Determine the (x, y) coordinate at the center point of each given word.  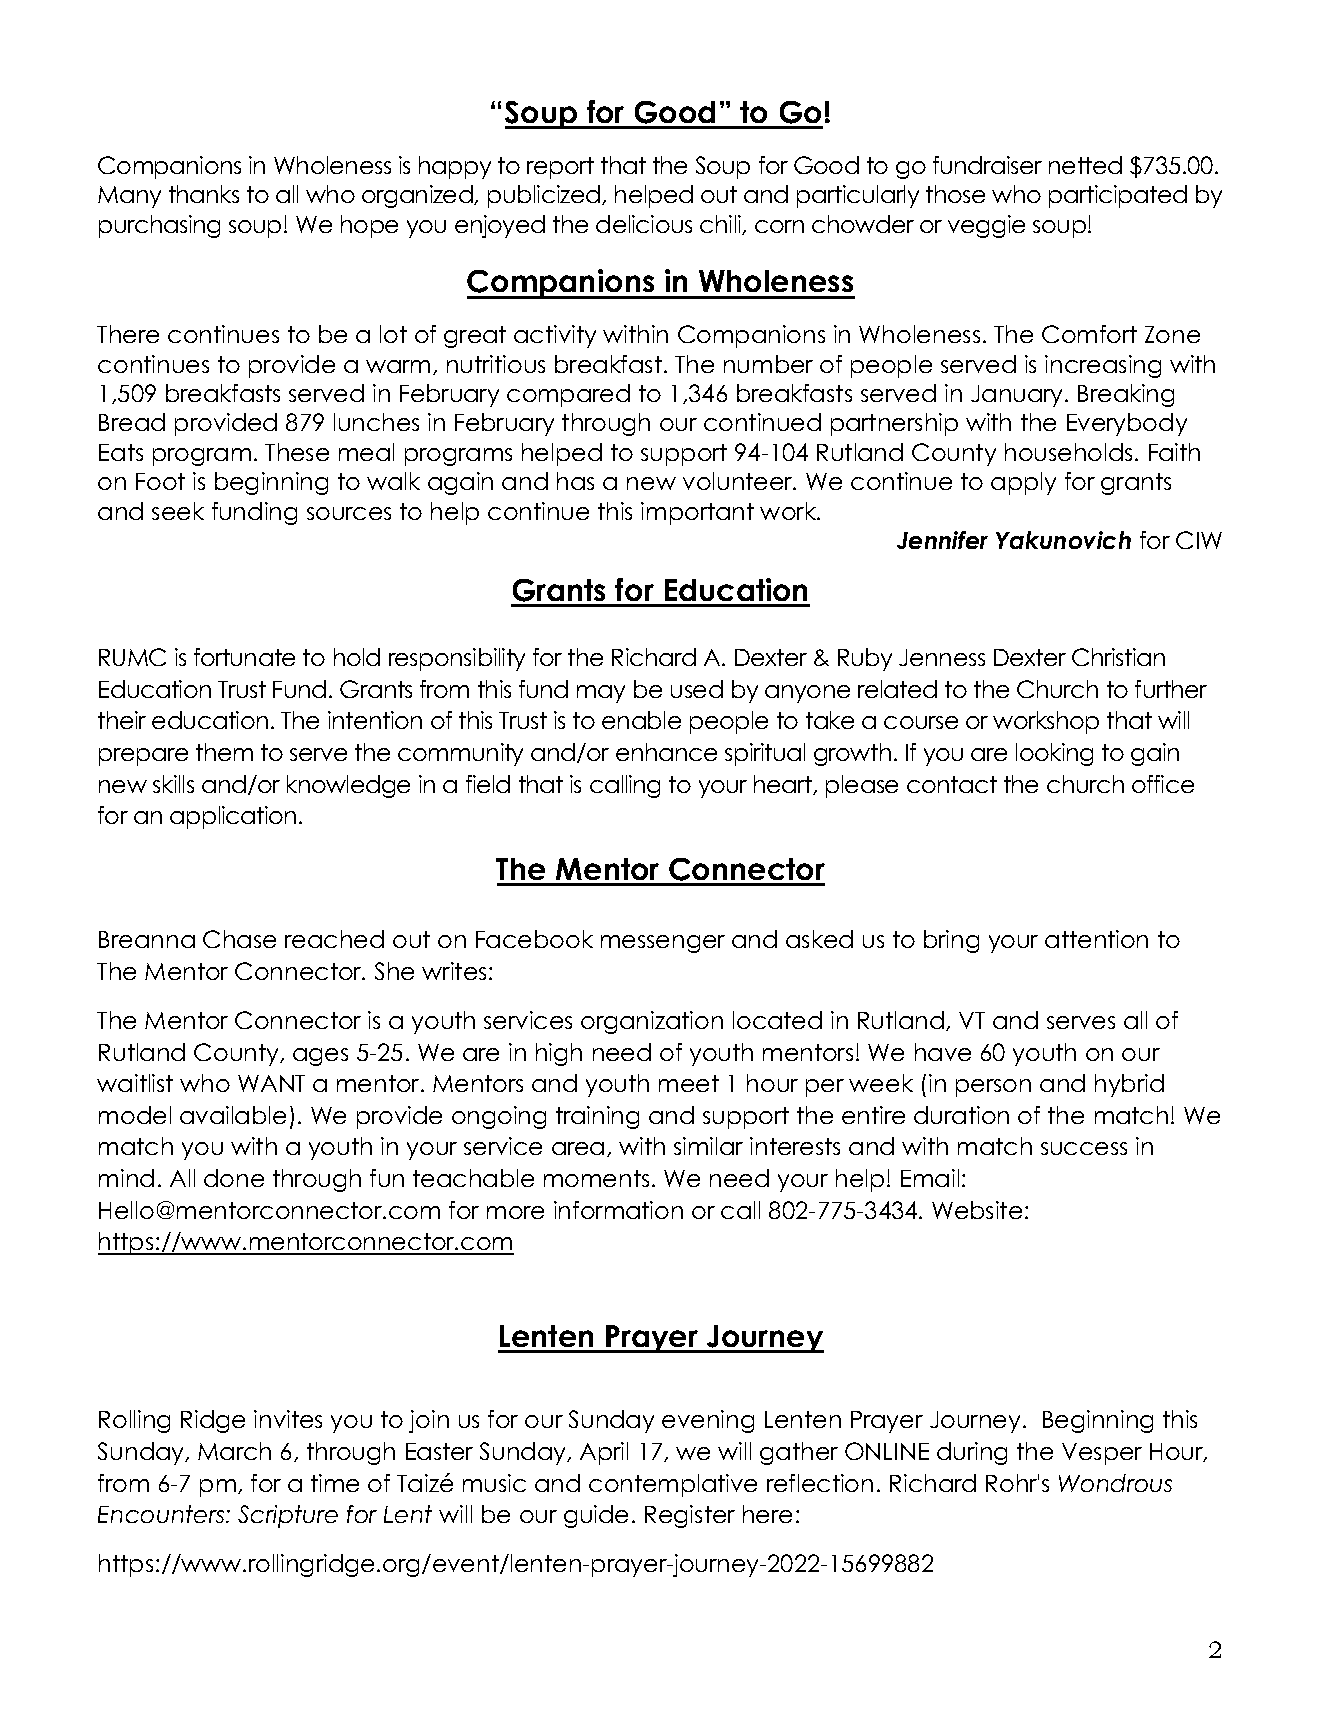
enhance (666, 752)
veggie (986, 226)
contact (952, 784)
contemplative (673, 1485)
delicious (644, 224)
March (234, 1451)
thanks (204, 194)
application (233, 817)
